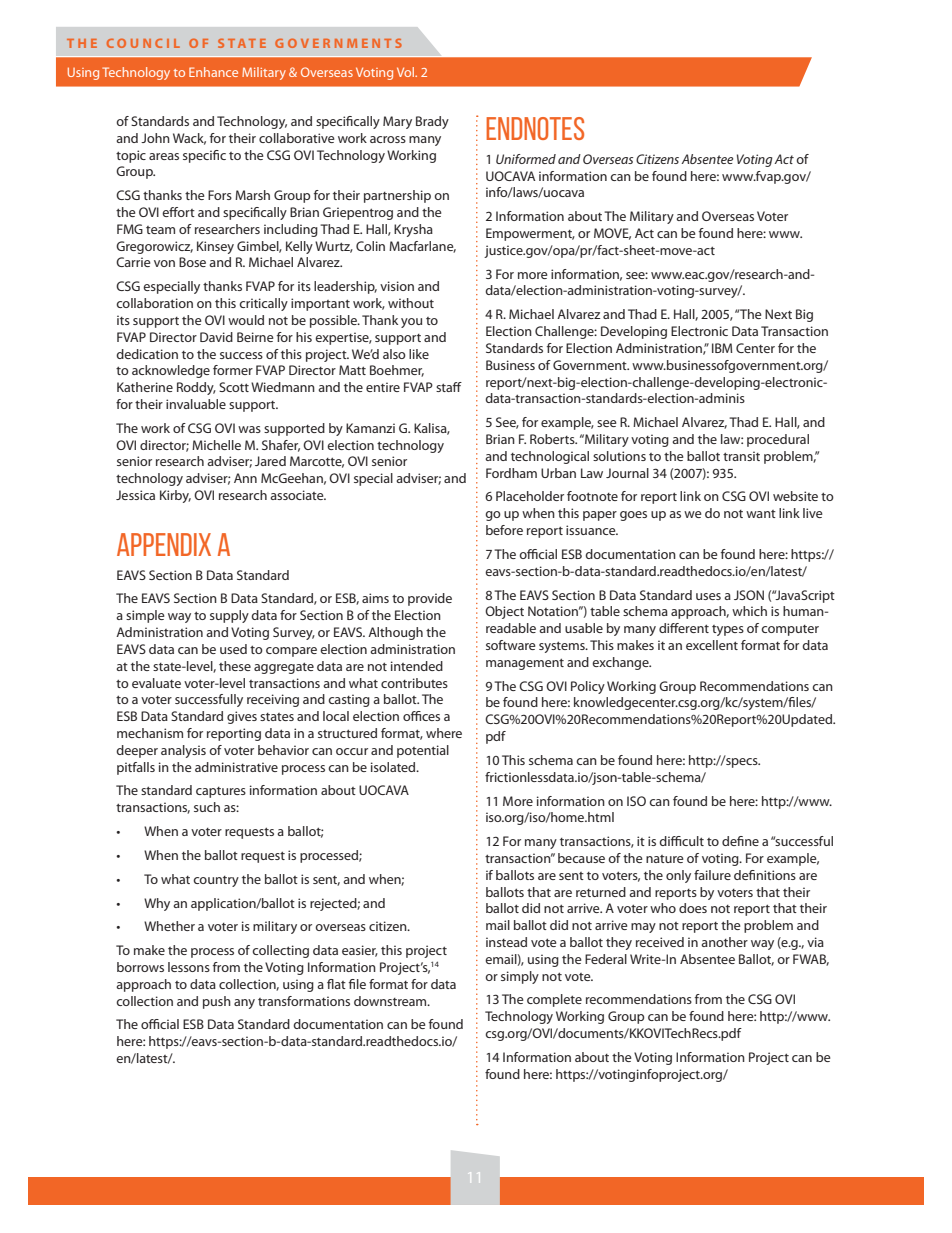 This document has width=952, height=1233. Describe the element at coordinates (189, 967) in the document. I see `lessons` at that location.
